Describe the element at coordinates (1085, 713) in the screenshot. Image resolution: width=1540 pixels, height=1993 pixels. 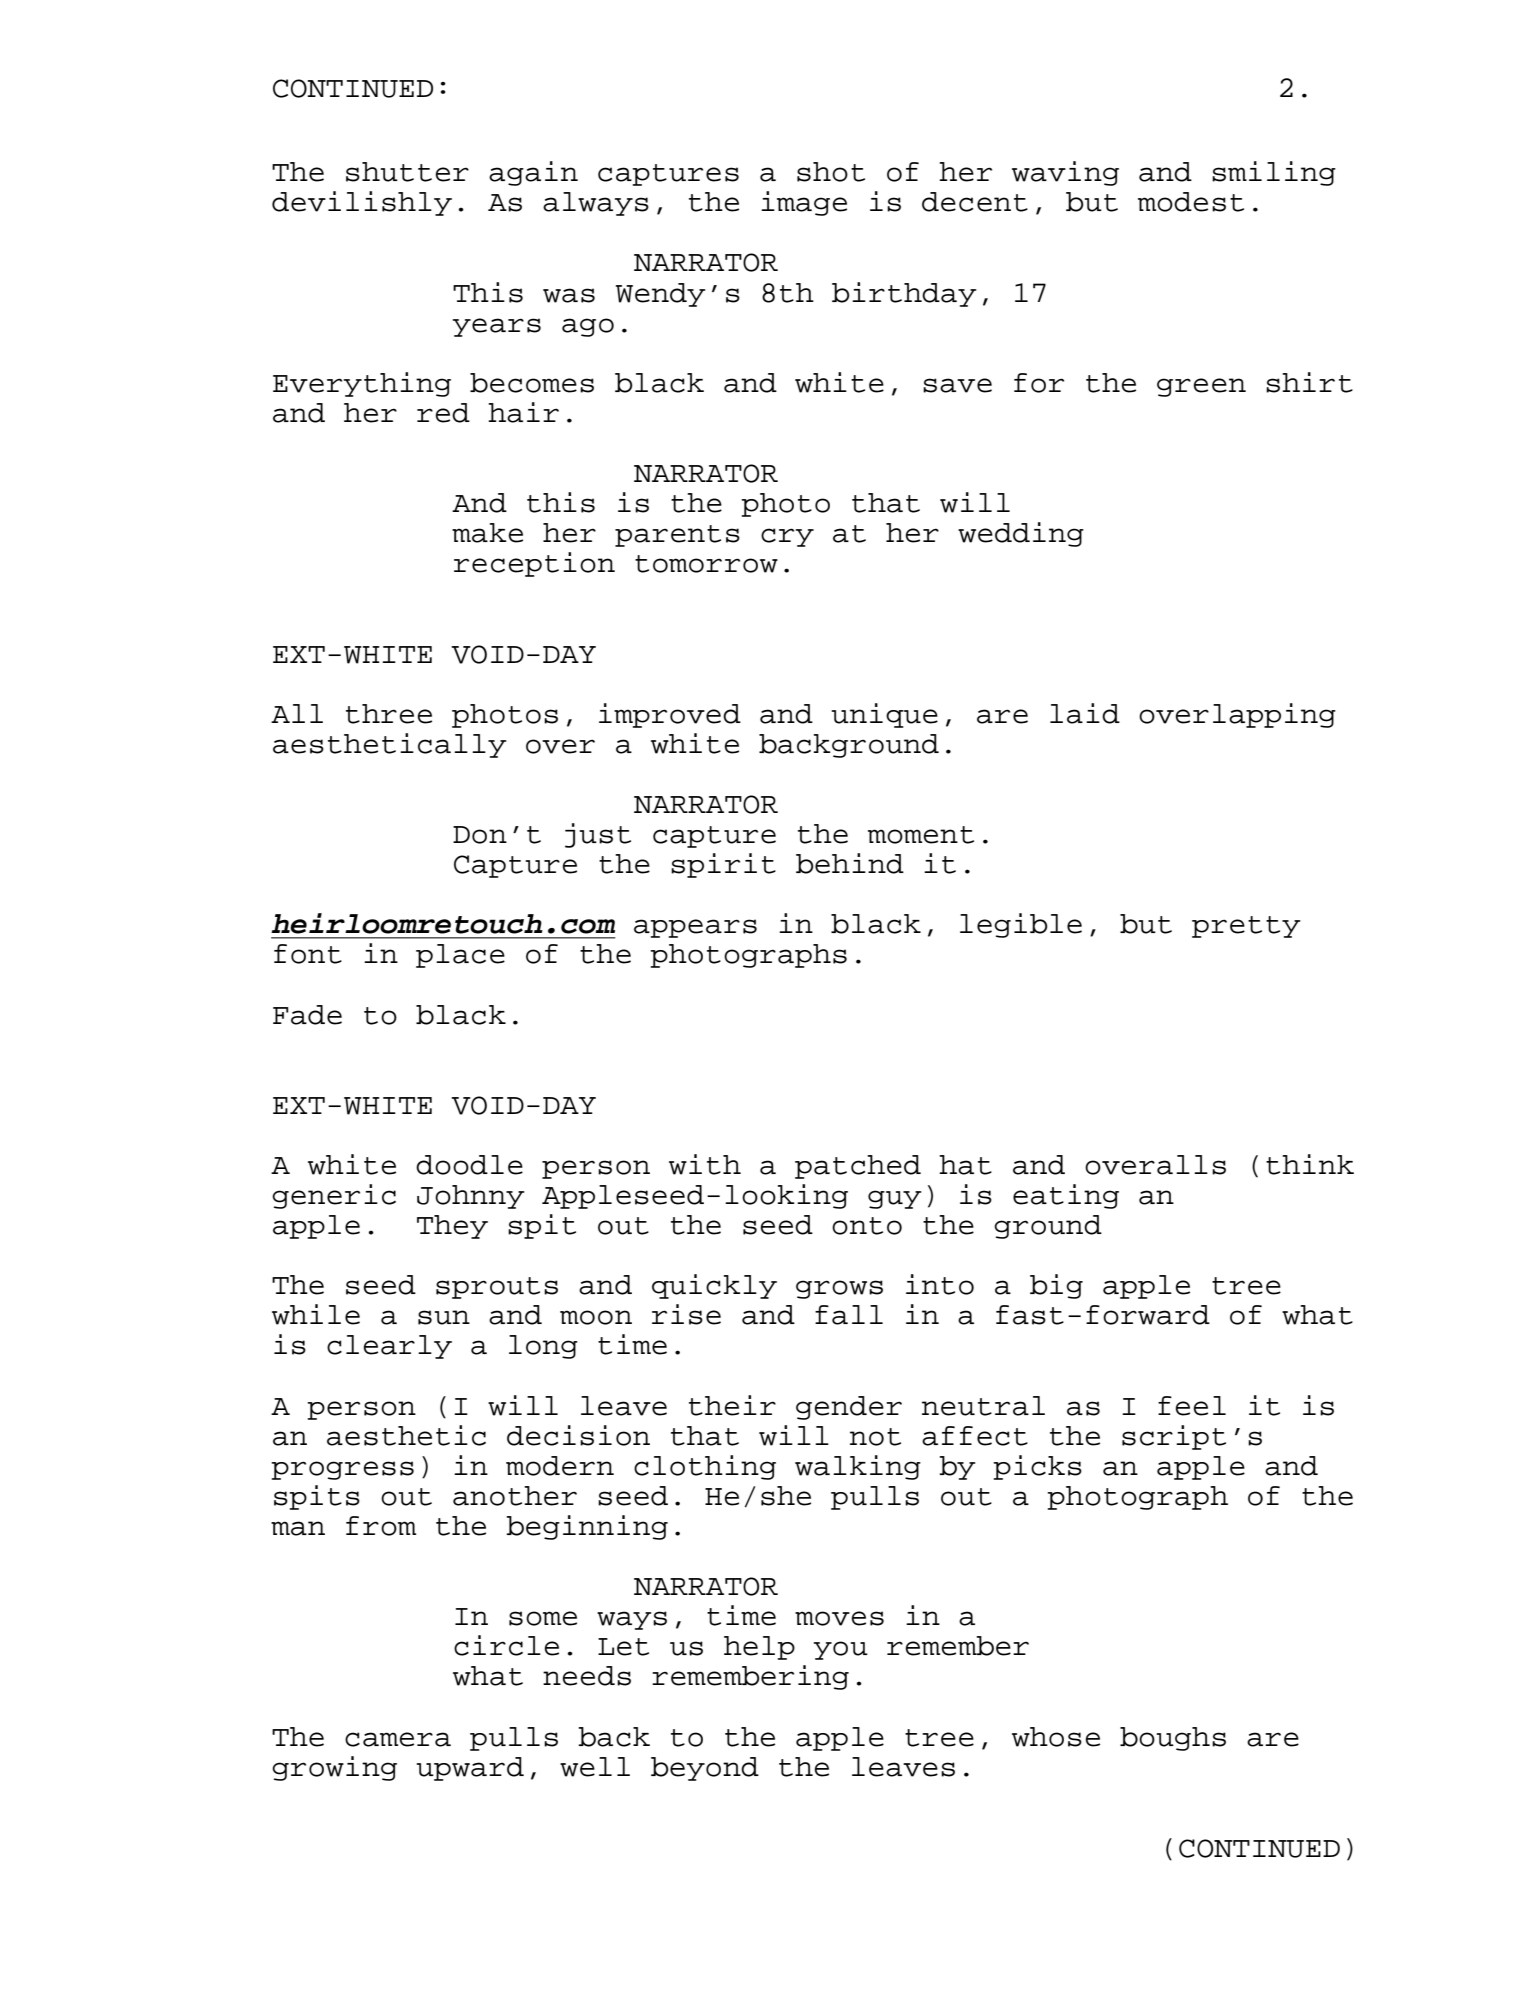
I see `laid` at that location.
